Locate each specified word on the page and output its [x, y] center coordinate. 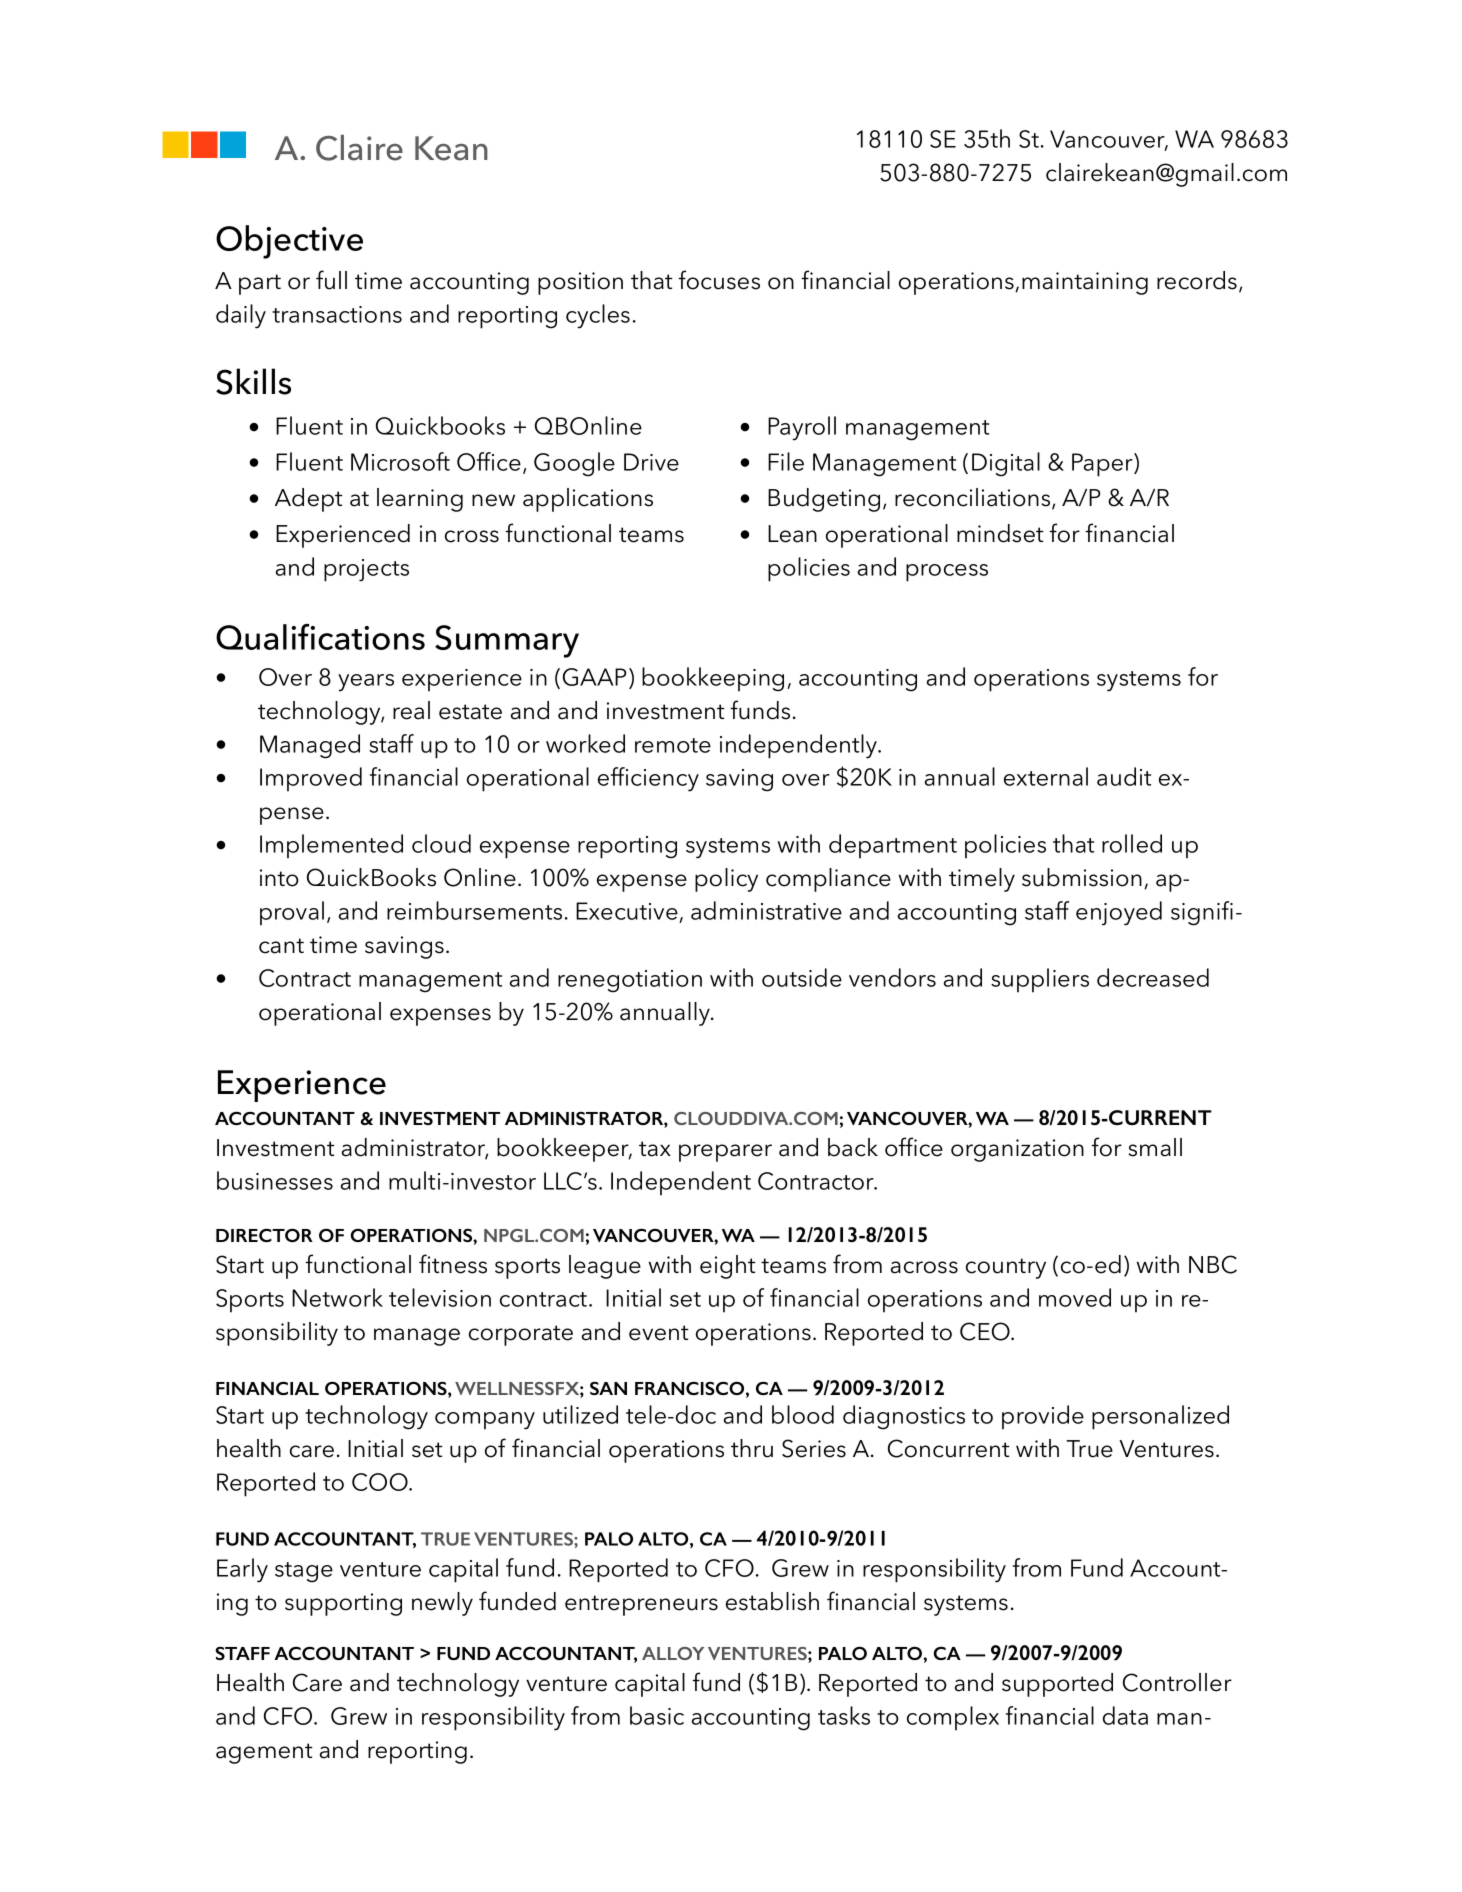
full [331, 280]
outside [802, 977]
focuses [719, 280]
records [1197, 280]
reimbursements [474, 910]
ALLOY [673, 1653]
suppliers [1040, 980]
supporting [343, 1604]
